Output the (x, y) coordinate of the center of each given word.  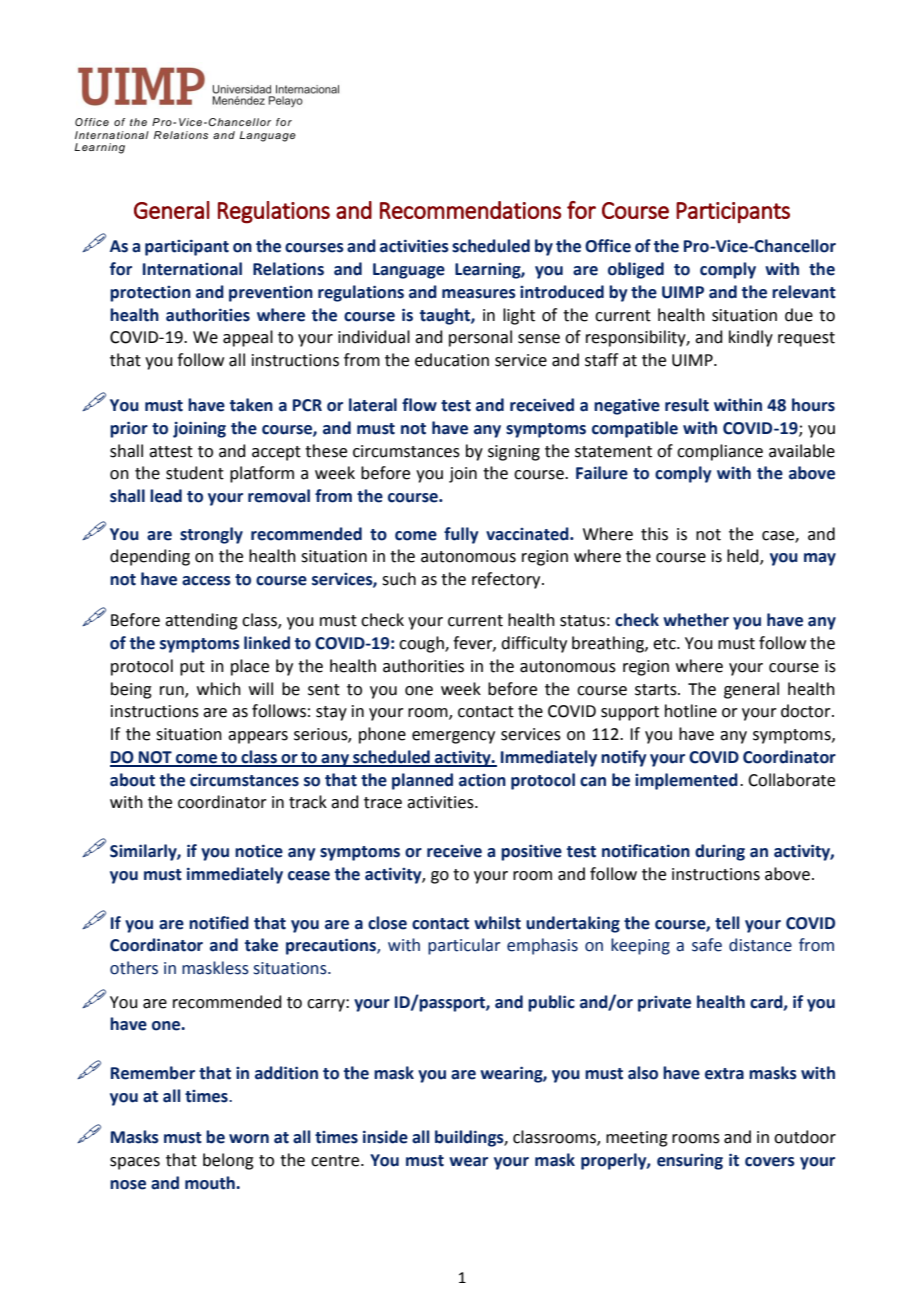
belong (228, 1161)
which (219, 689)
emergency (453, 737)
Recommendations (470, 210)
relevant (804, 292)
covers (770, 1162)
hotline (691, 711)
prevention (271, 294)
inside (385, 1137)
